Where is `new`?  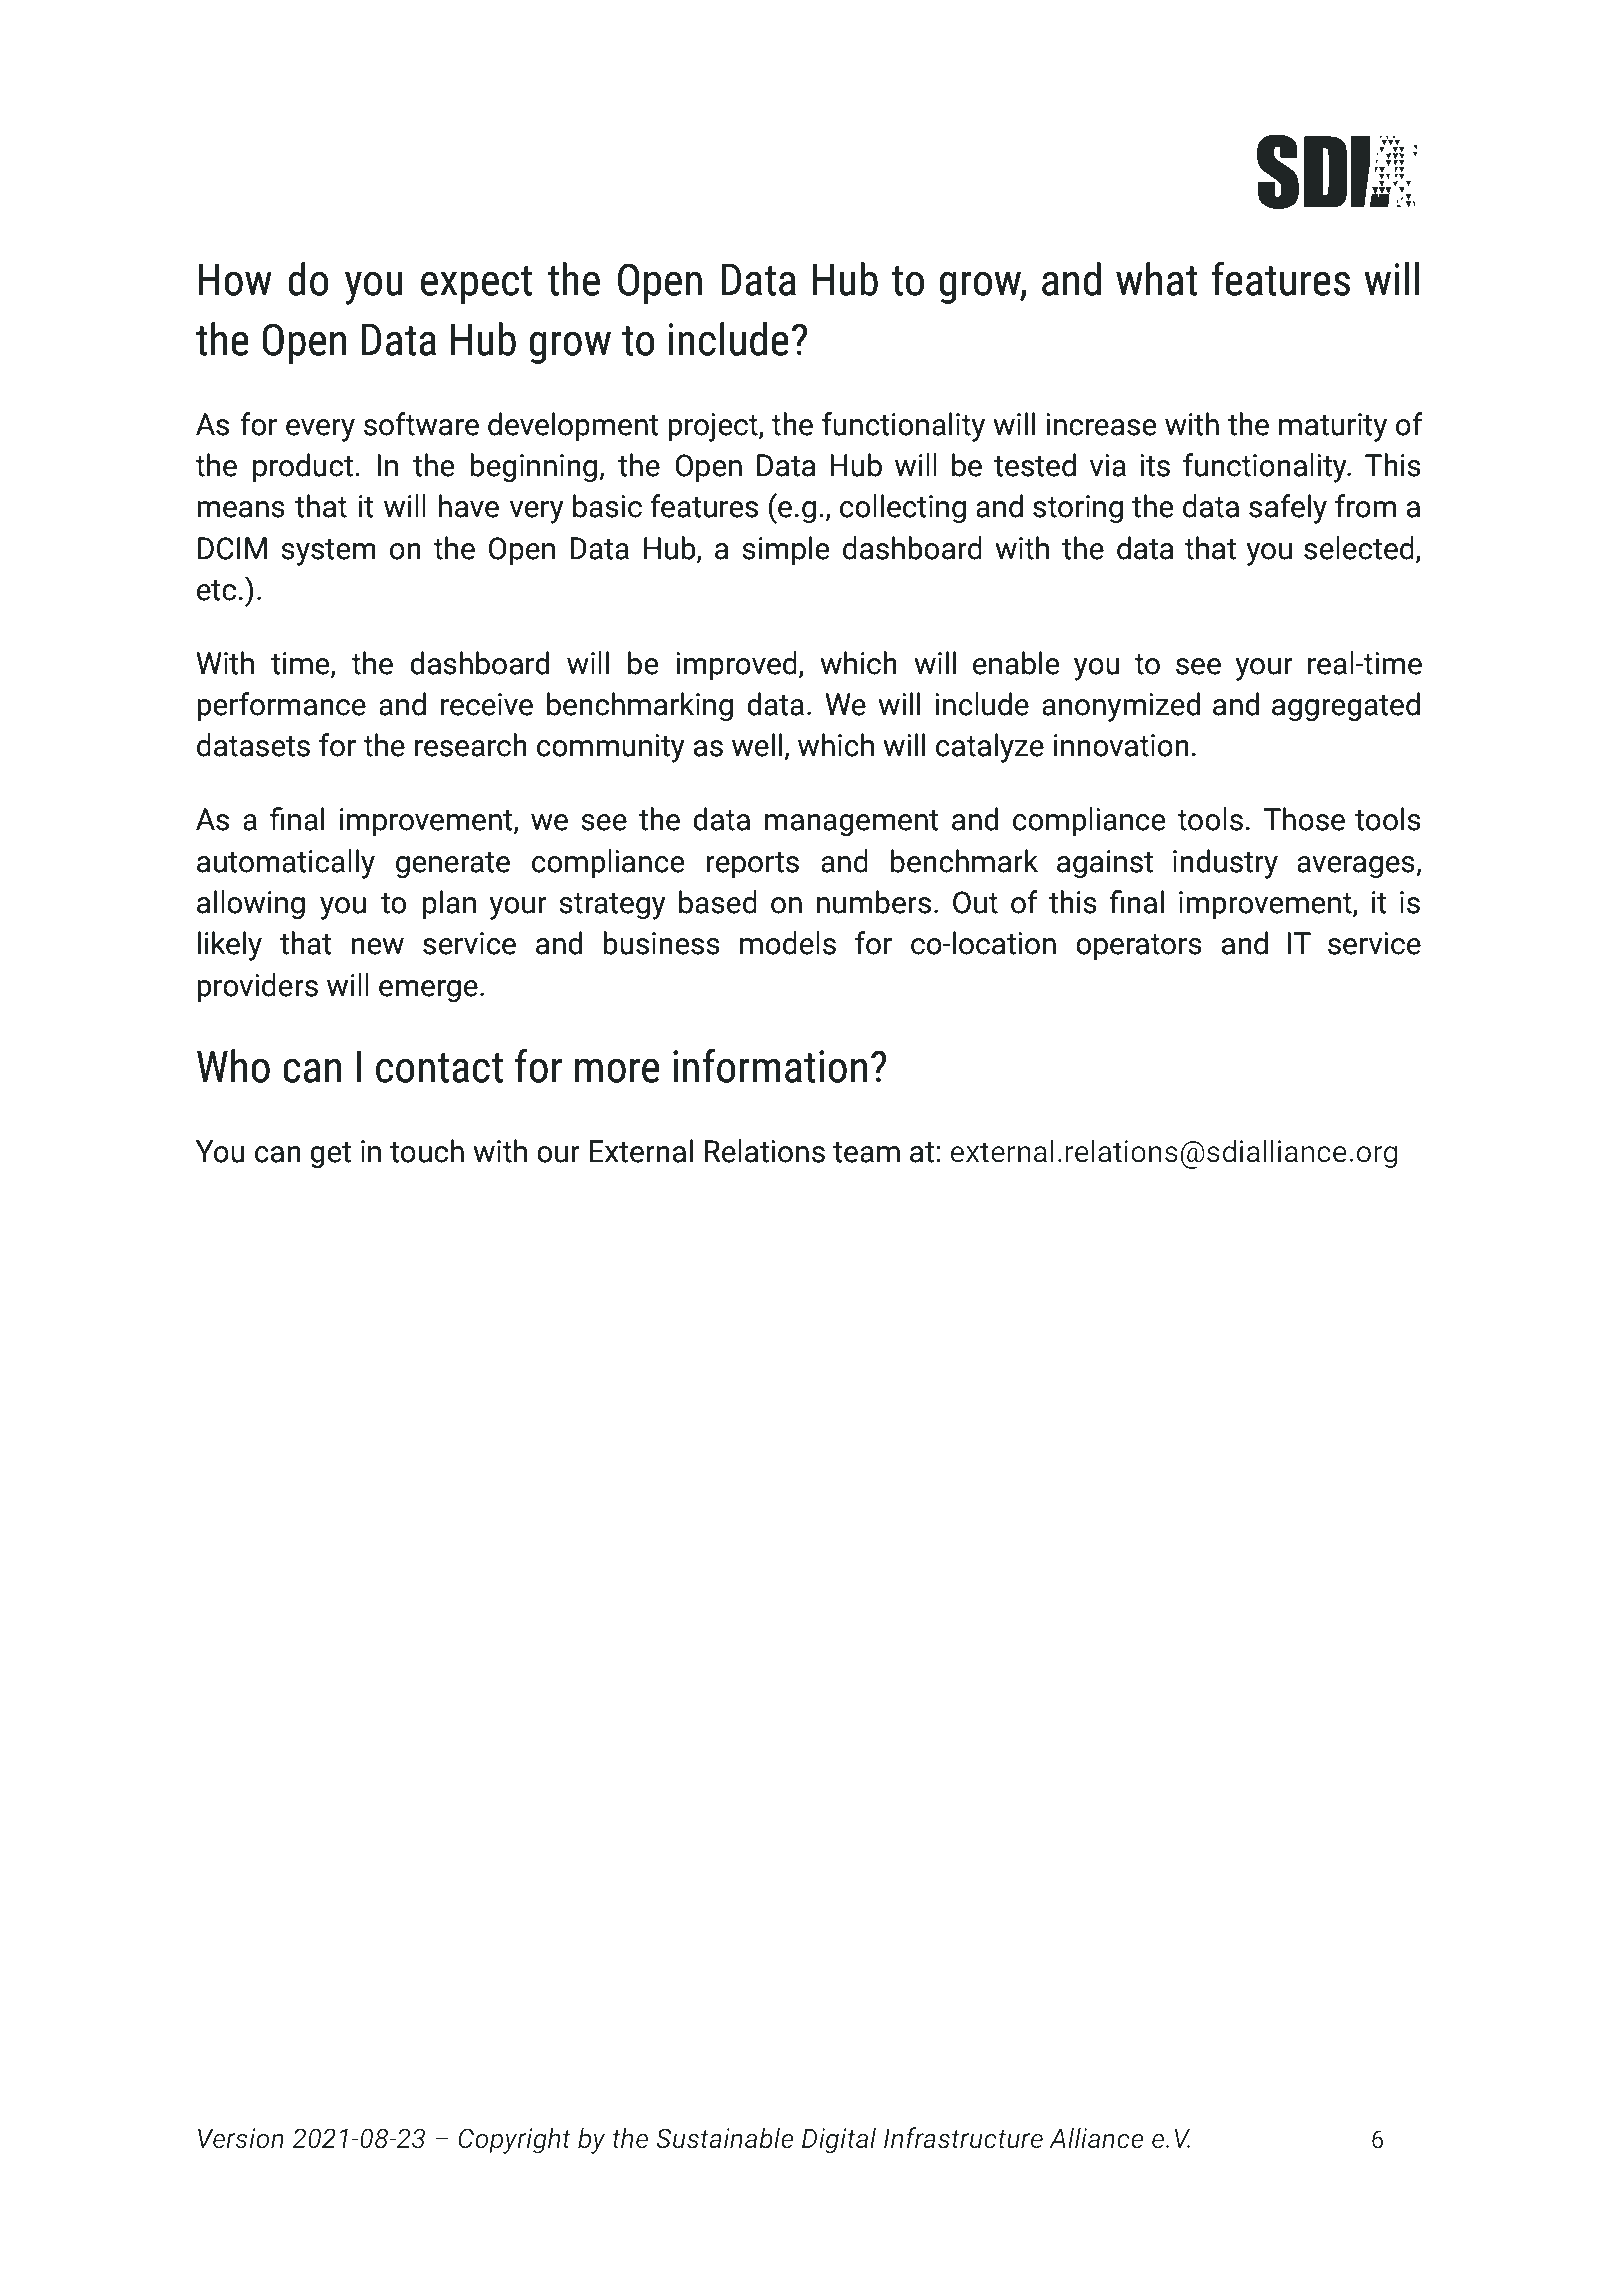
new is located at coordinates (377, 946).
